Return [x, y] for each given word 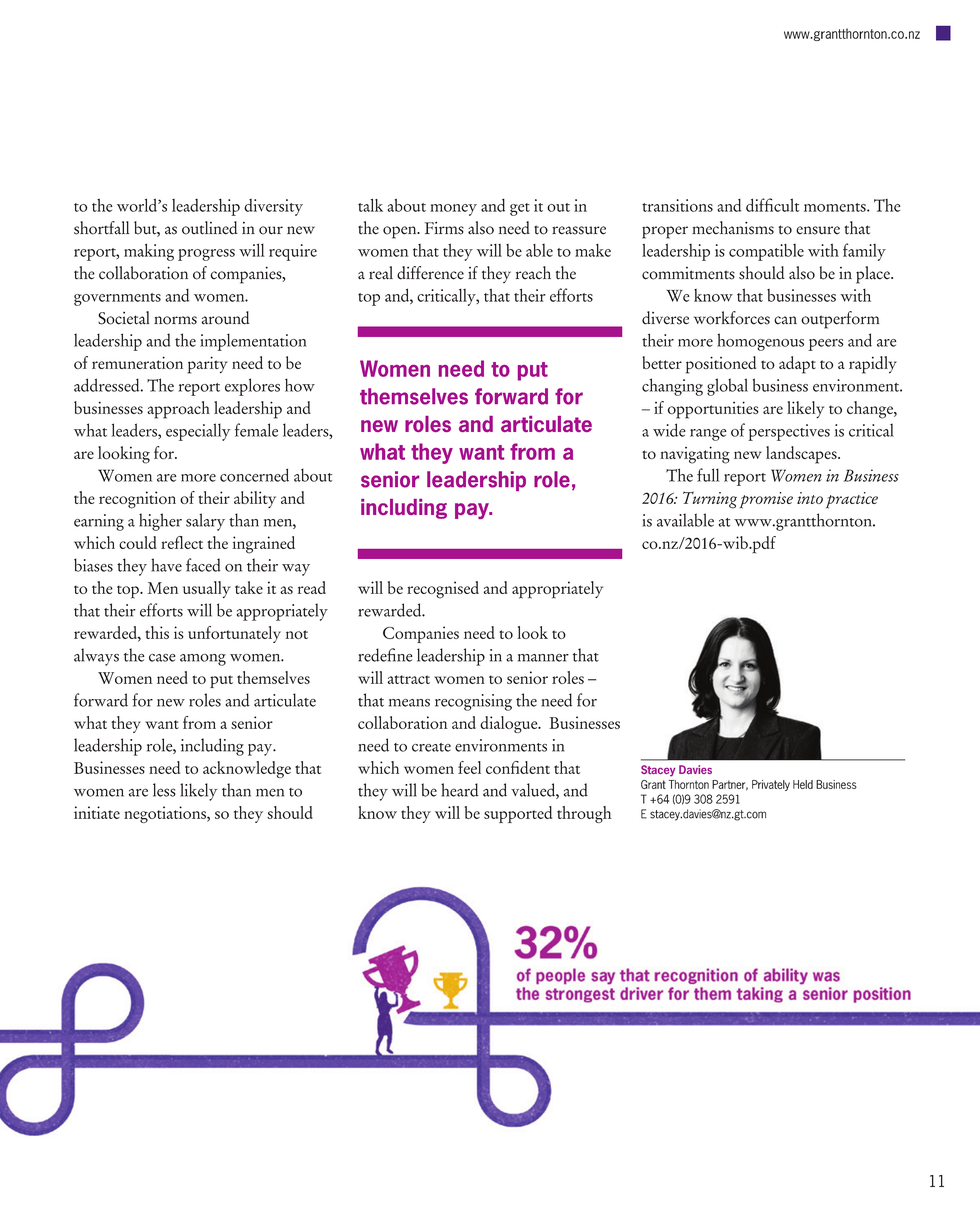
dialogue [510, 724]
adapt [797, 365]
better [662, 362]
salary [205, 522]
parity [207, 365]
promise [766, 500]
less [164, 790]
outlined [210, 228]
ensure [818, 230]
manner [543, 658]
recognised [443, 590]
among [203, 660]
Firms [444, 228]
